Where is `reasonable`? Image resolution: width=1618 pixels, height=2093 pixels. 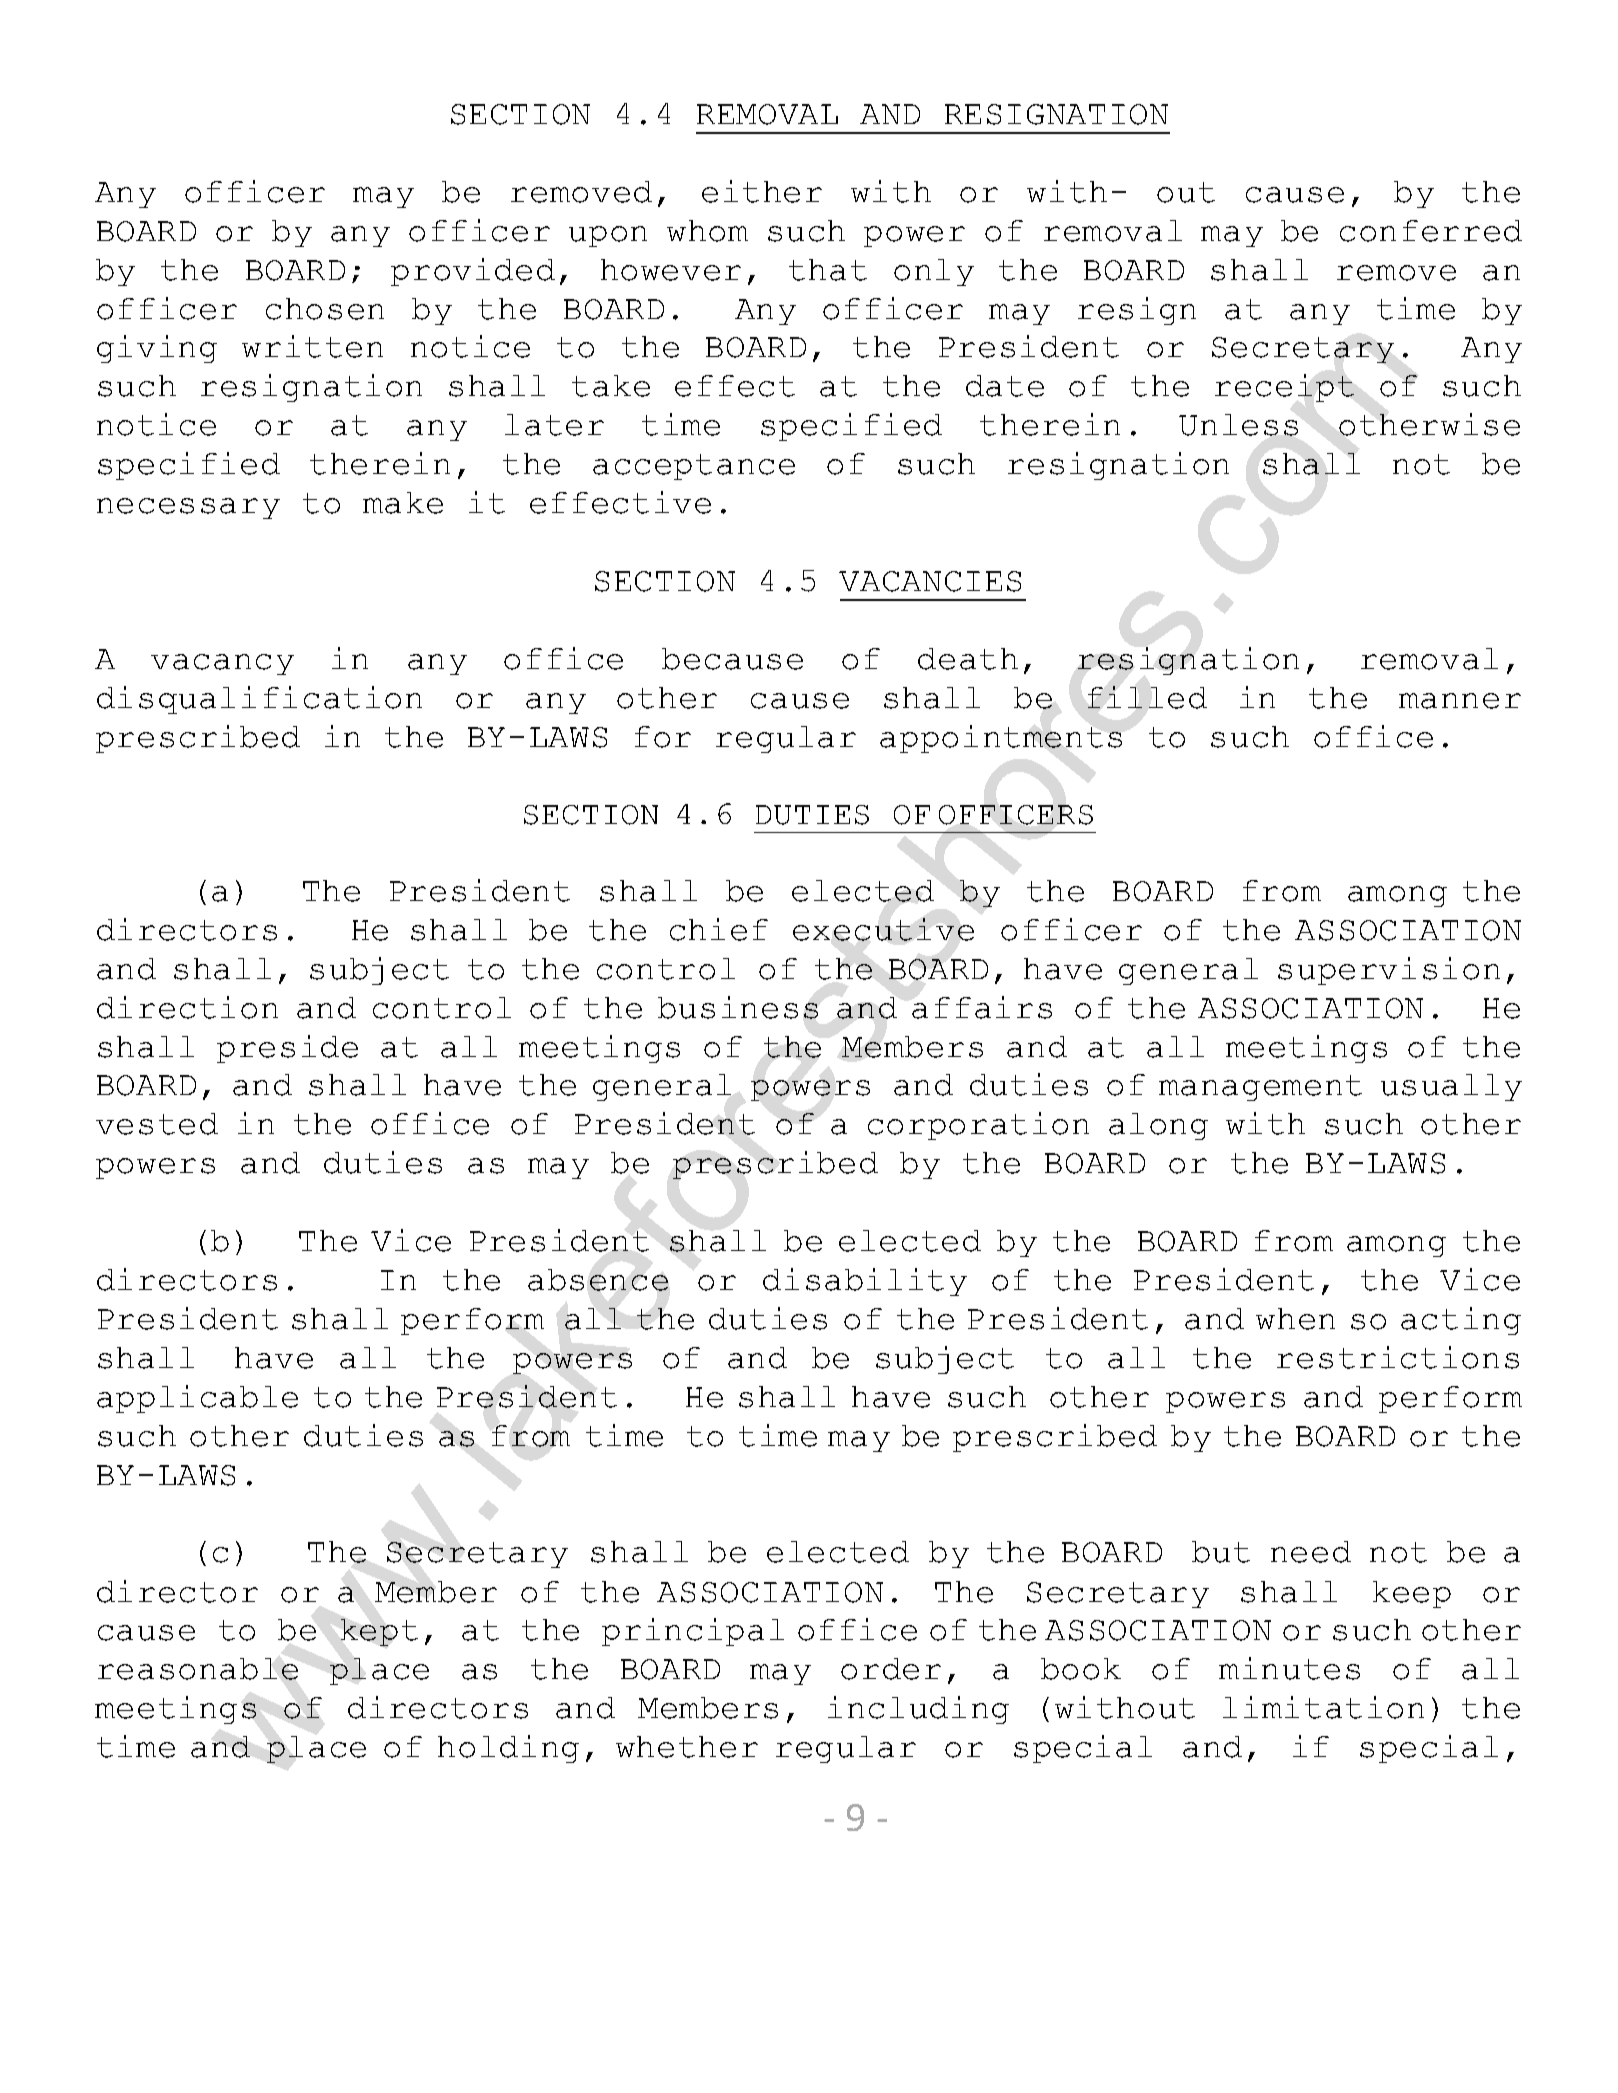
reasonable is located at coordinates (198, 1669).
